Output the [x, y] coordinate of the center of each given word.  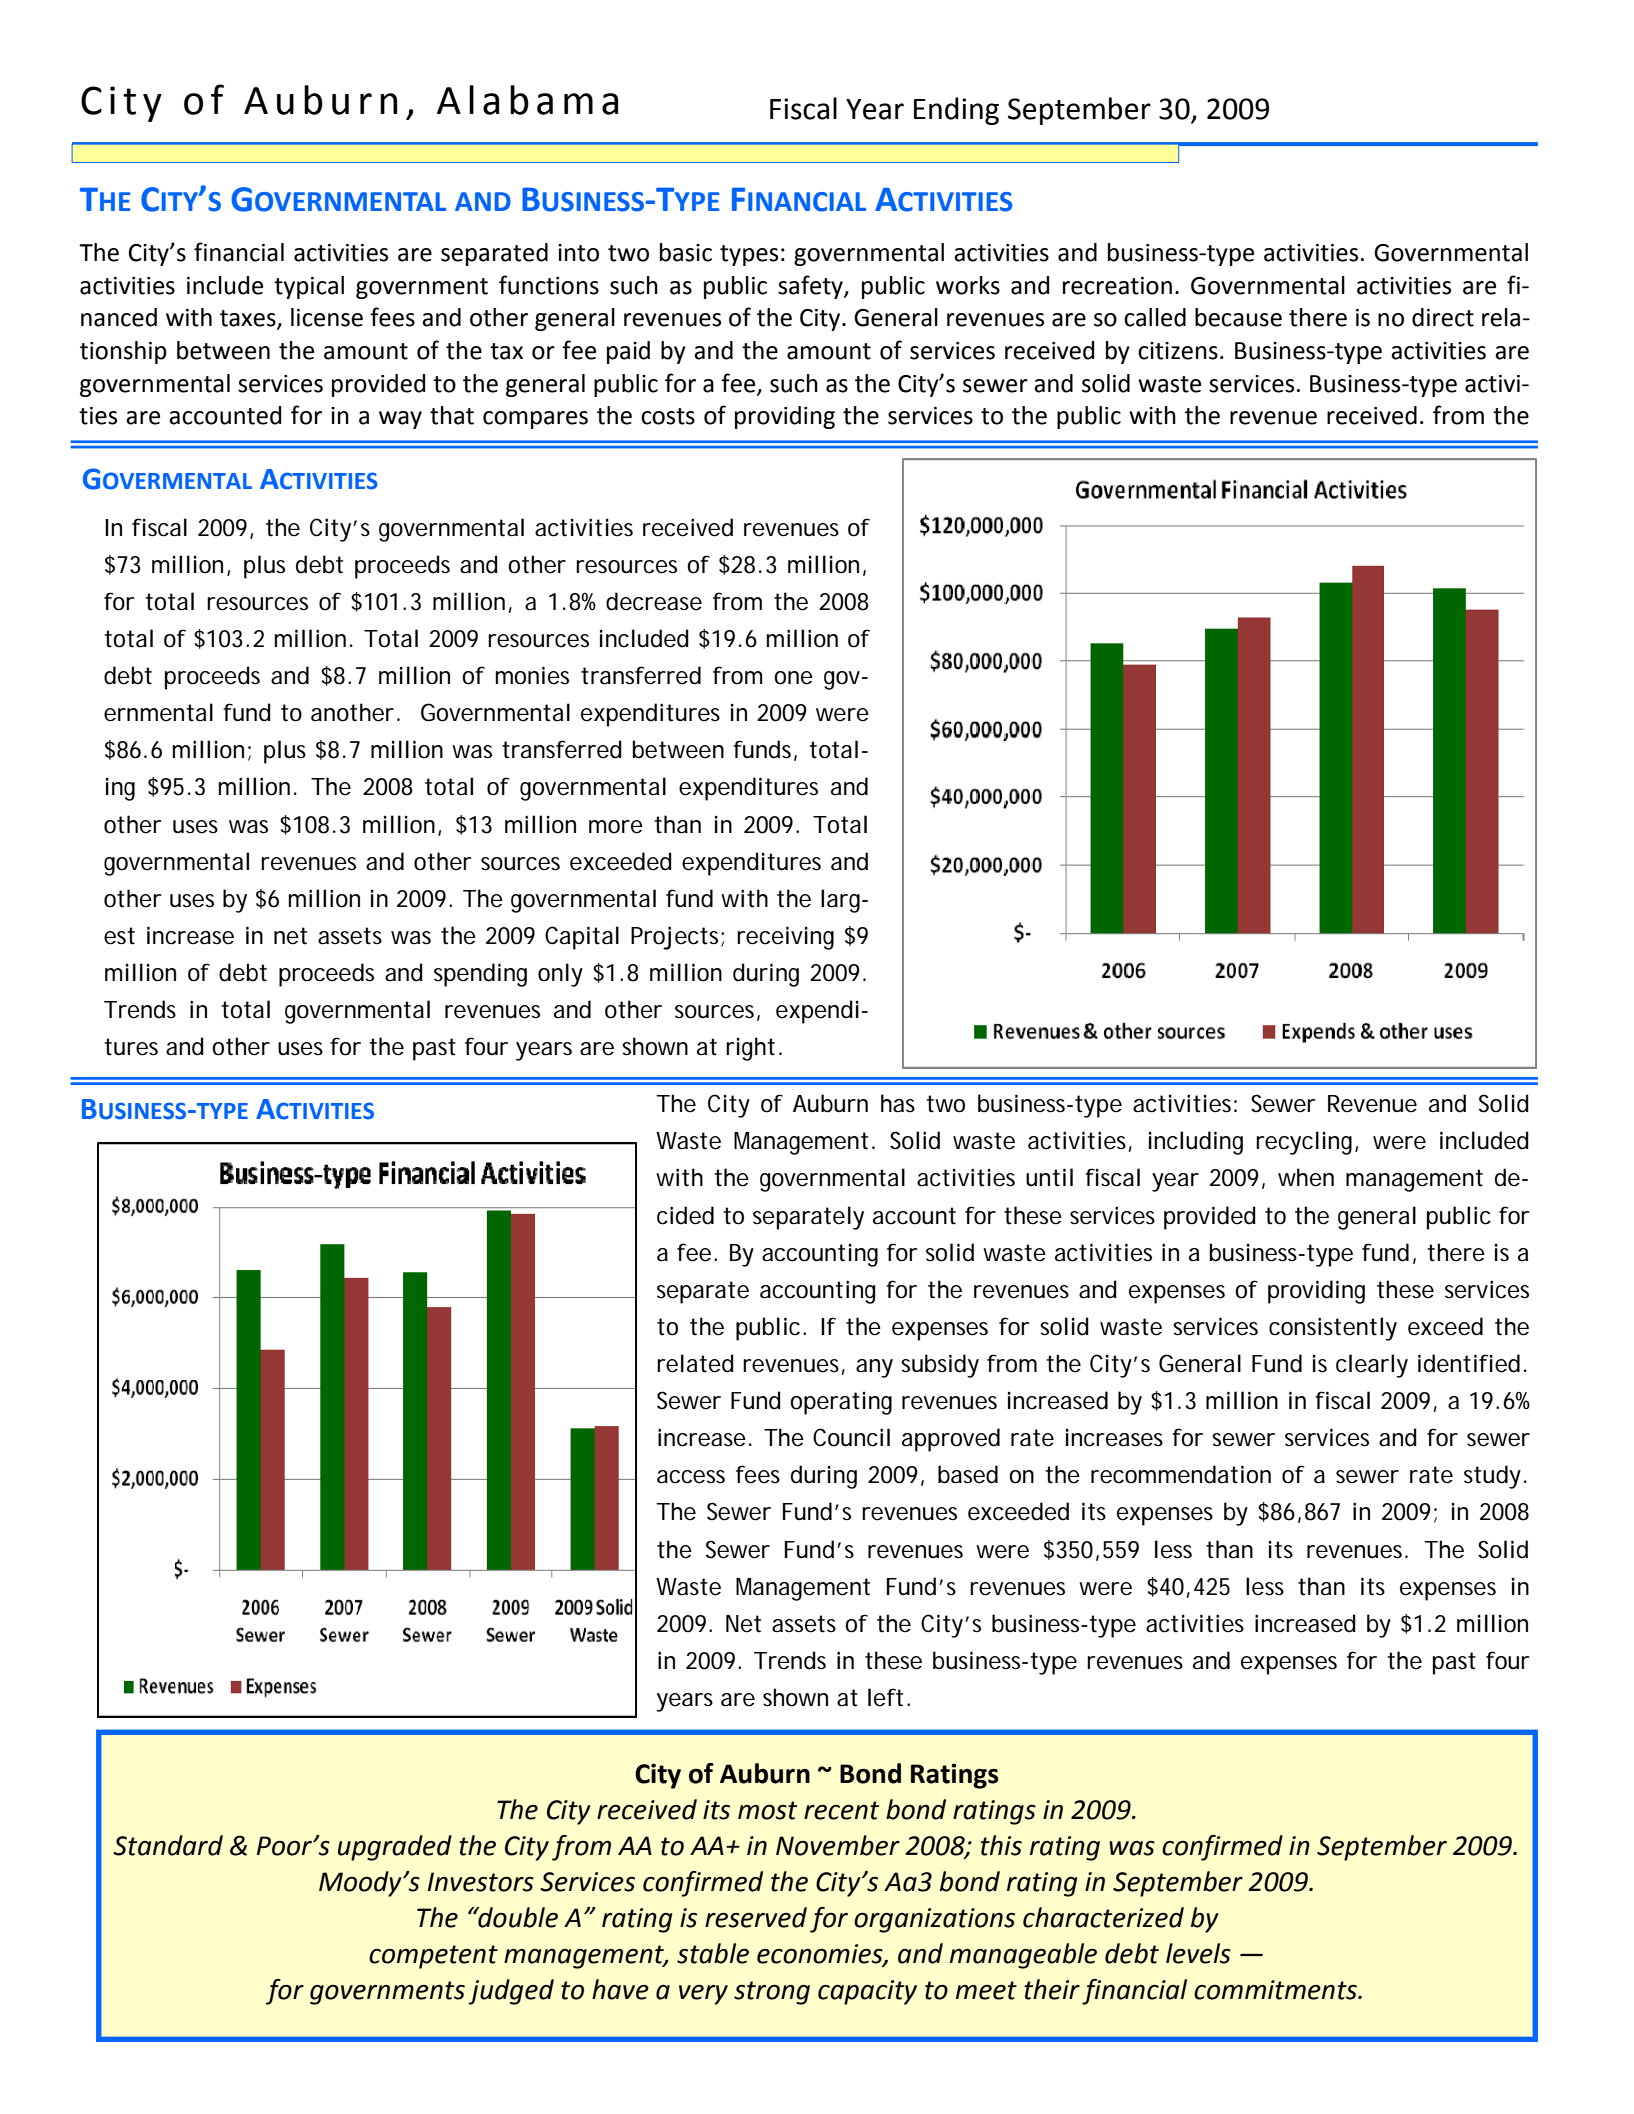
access [691, 1477]
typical [309, 287]
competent [433, 1957]
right [753, 1049]
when [1306, 1177]
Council [851, 1437]
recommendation [1181, 1474]
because [1238, 317]
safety [811, 287]
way [400, 420]
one [793, 678]
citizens [1178, 351]
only [560, 975]
